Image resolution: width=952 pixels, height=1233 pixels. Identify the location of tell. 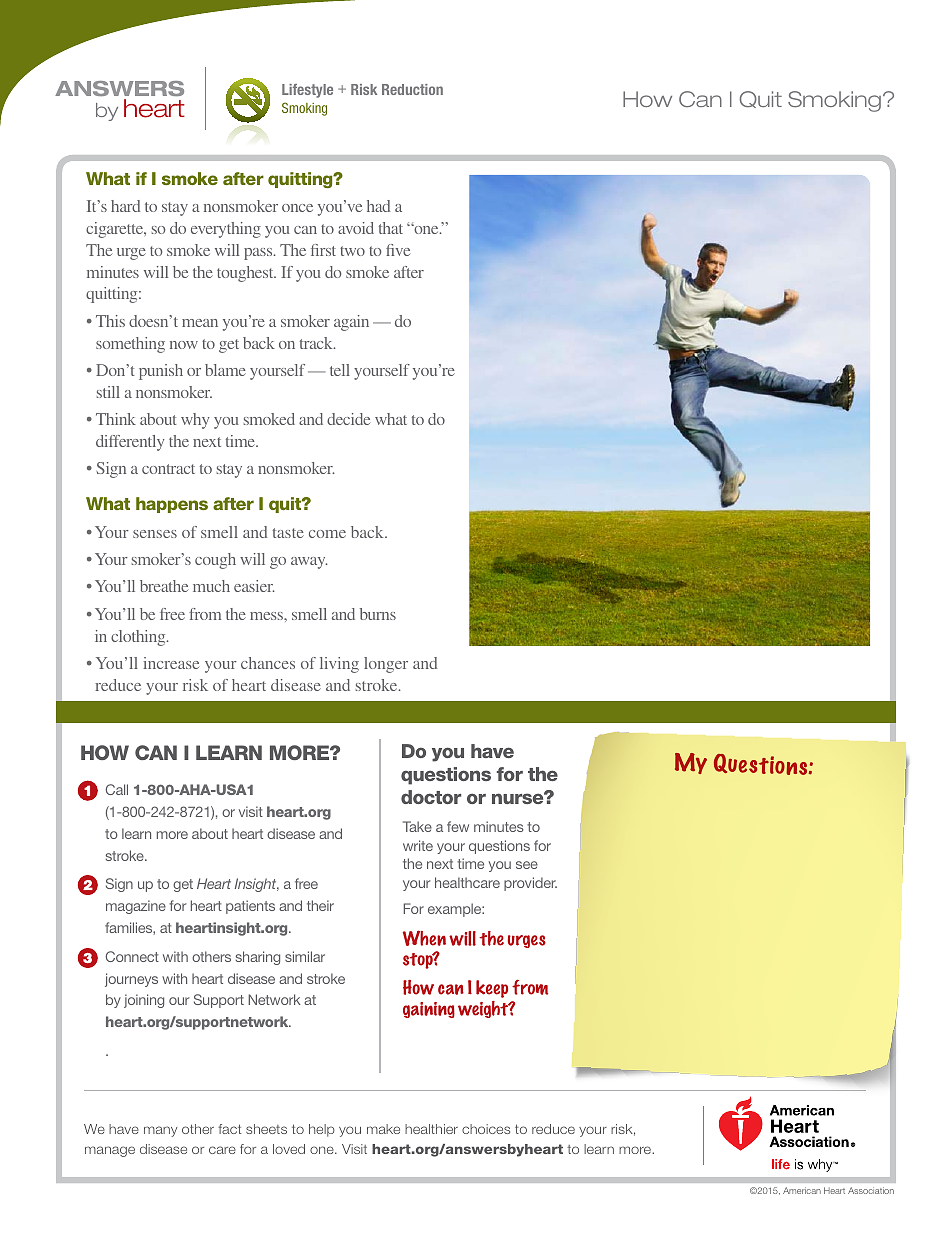
(340, 370).
